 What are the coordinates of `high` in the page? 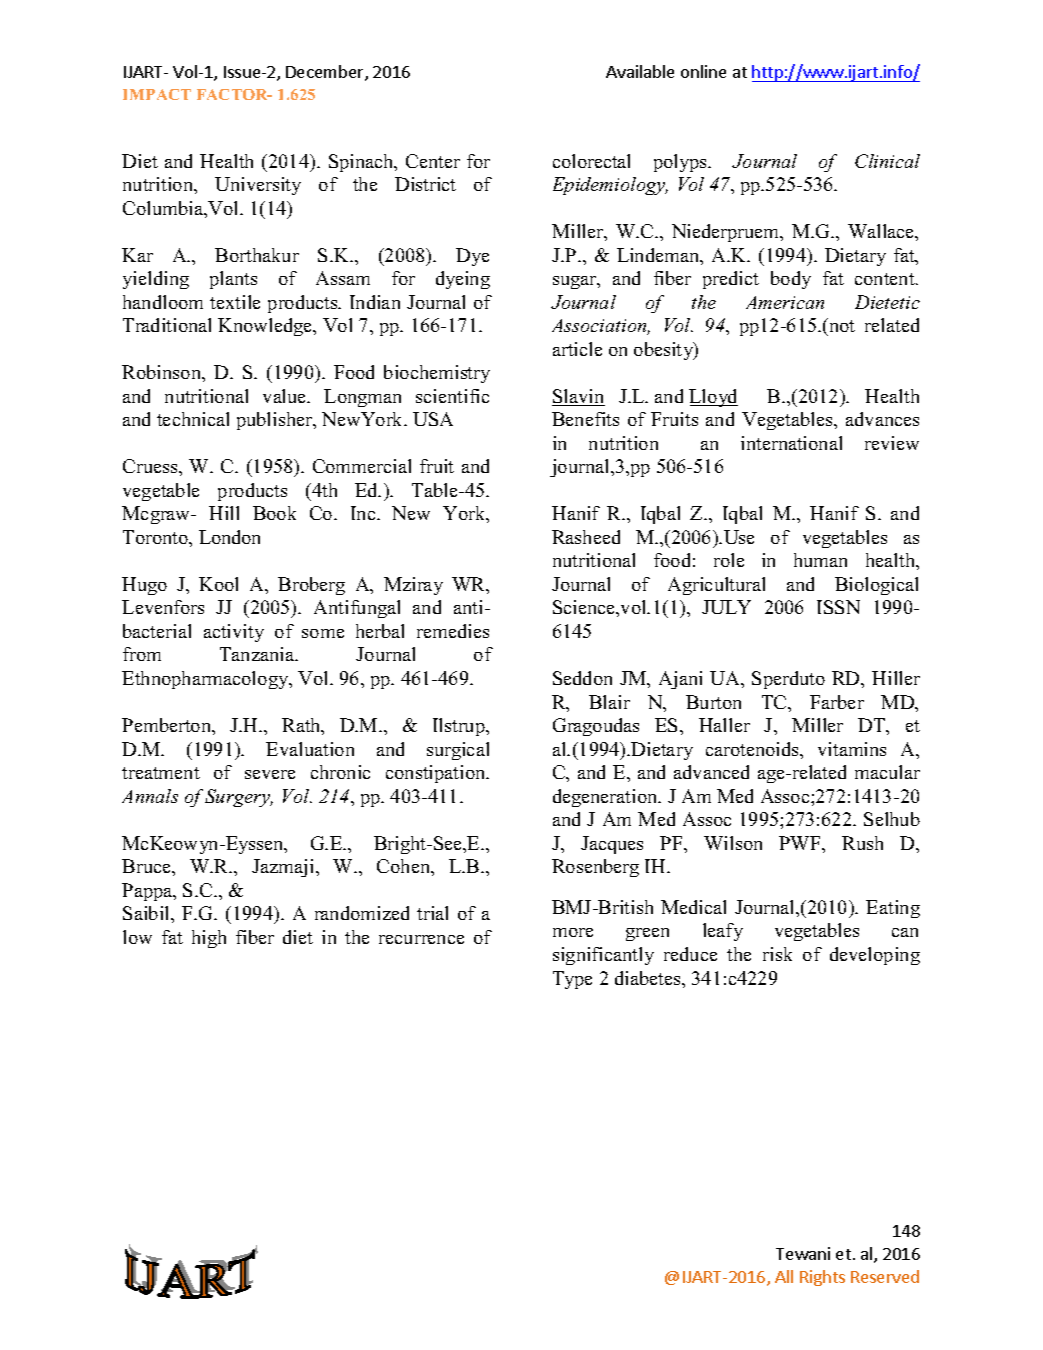 It's located at (209, 939).
